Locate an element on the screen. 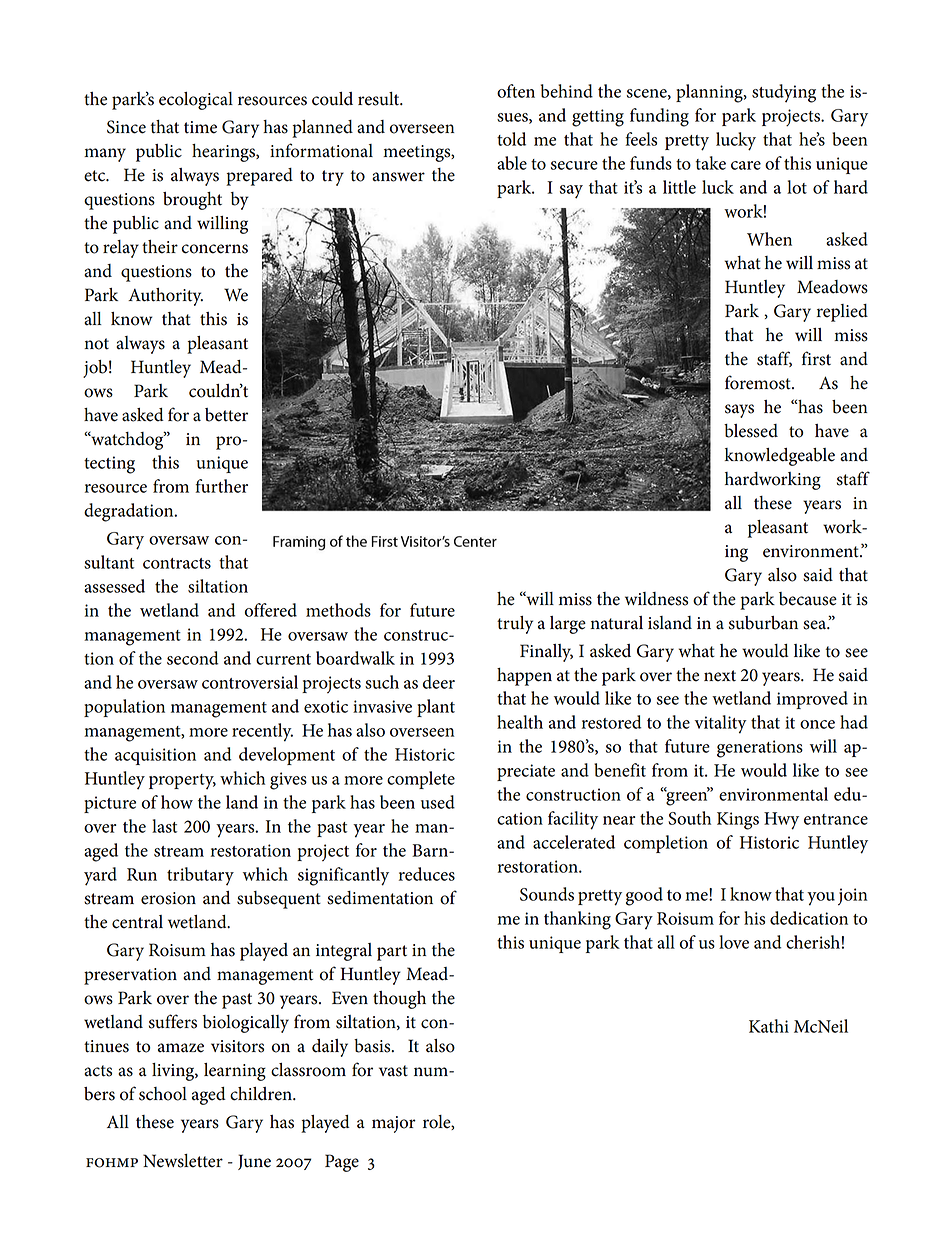 The width and height of the screenshot is (952, 1233). truly is located at coordinates (515, 625).
